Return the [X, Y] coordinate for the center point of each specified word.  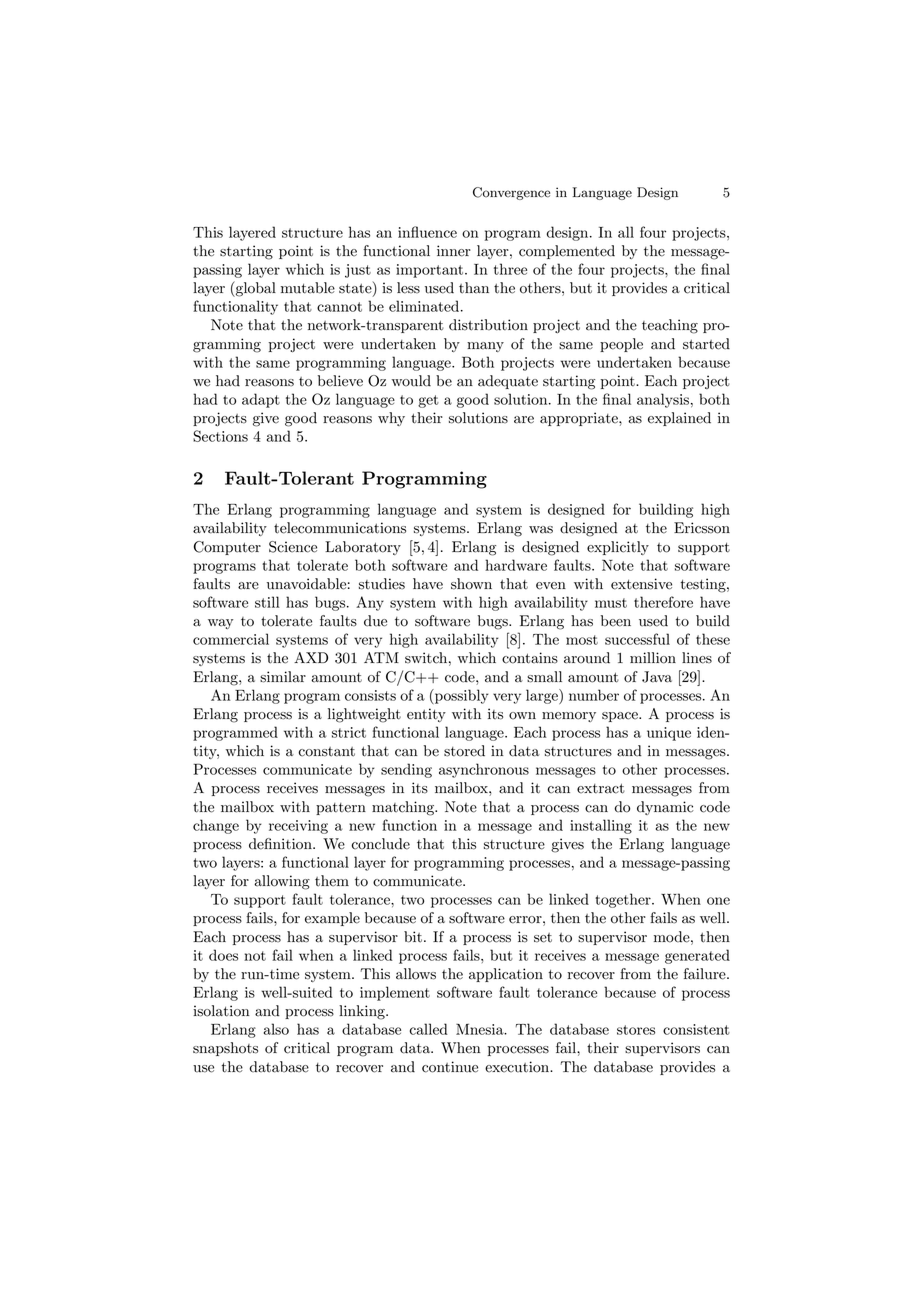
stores [636, 1030]
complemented [567, 252]
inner [454, 251]
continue [450, 1067]
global [255, 289]
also [276, 1029]
